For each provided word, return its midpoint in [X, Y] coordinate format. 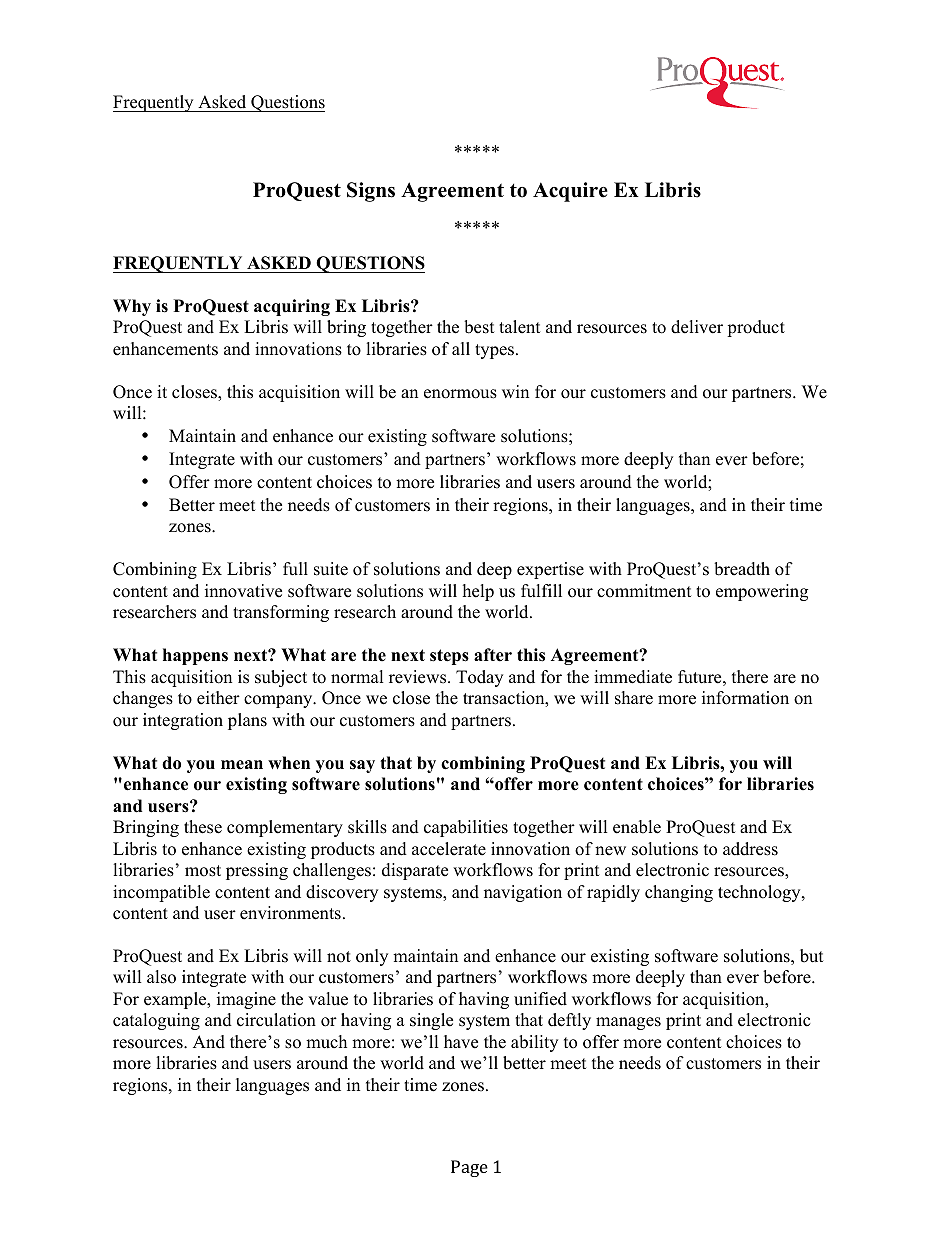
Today [479, 678]
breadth [742, 569]
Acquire [570, 192]
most [203, 871]
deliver [697, 327]
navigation [523, 893]
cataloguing [156, 1021]
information [745, 698]
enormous [460, 394]
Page [469, 1168]
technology [760, 893]
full [295, 569]
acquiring [292, 307]
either [218, 698]
